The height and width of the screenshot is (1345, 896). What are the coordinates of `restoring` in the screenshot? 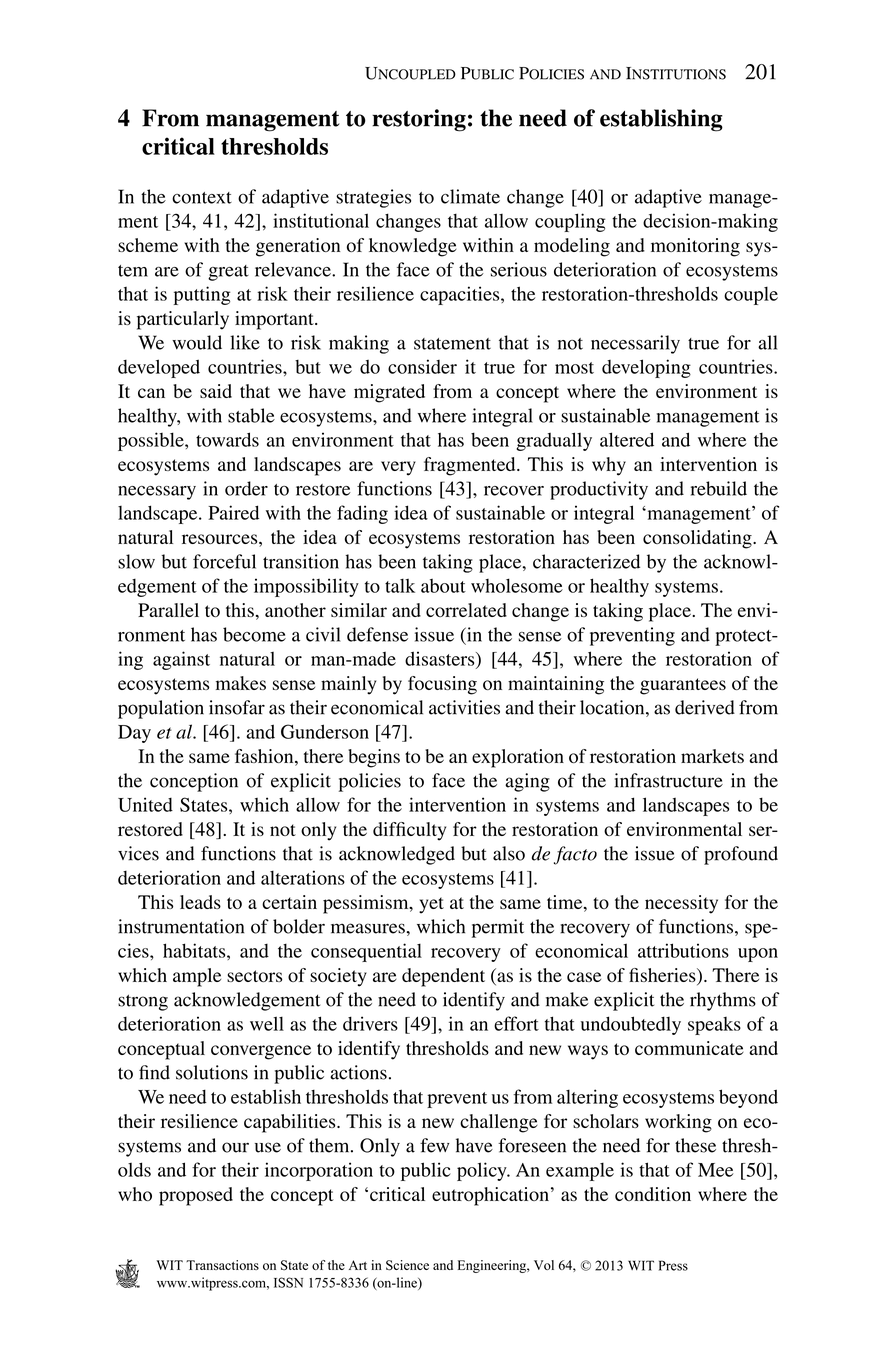 It's located at (419, 120).
